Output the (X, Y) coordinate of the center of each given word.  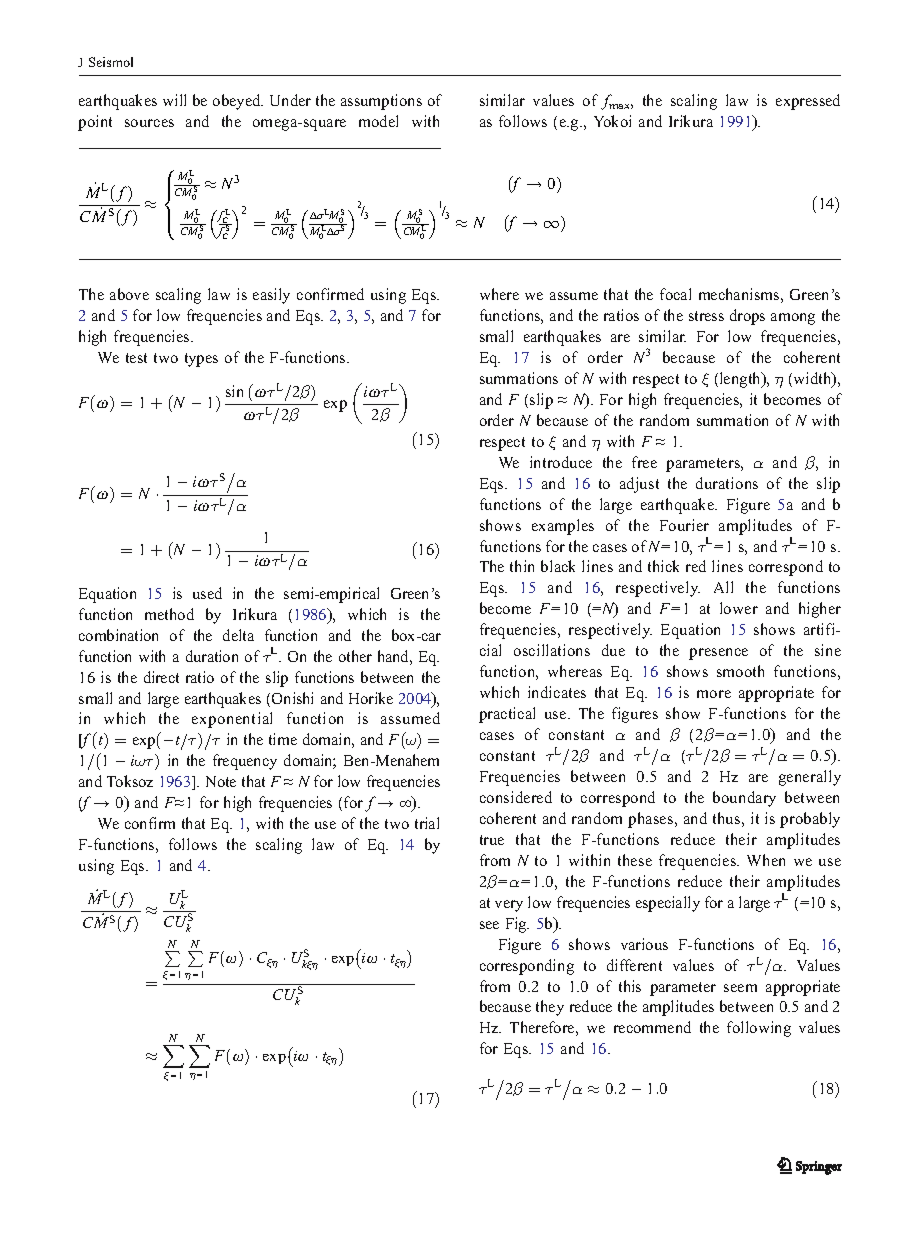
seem (740, 988)
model (378, 121)
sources (149, 123)
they (550, 1008)
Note (221, 781)
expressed (808, 102)
